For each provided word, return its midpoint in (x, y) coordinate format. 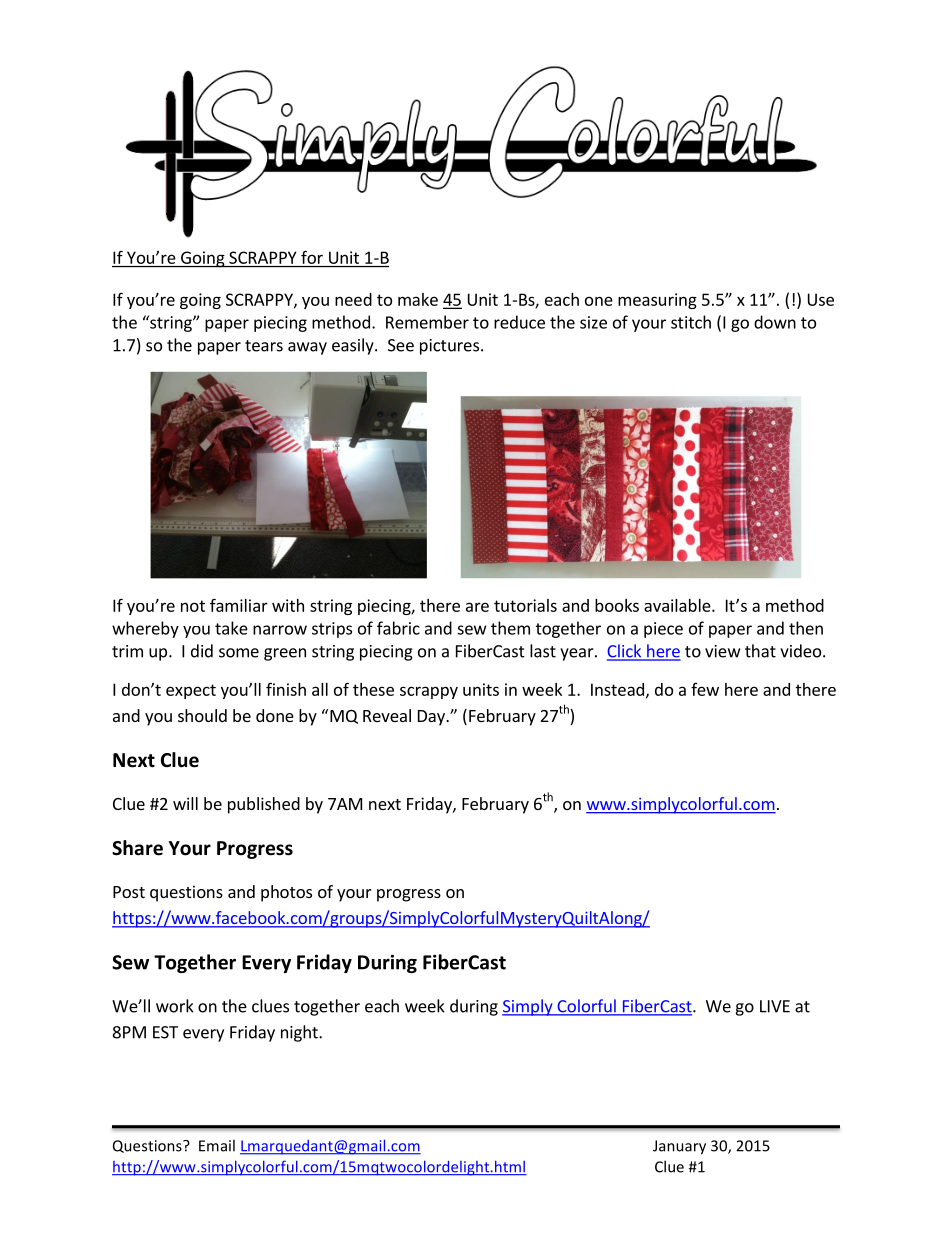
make (418, 299)
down (775, 322)
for (312, 257)
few (705, 689)
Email (217, 1145)
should (202, 715)
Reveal (387, 715)
